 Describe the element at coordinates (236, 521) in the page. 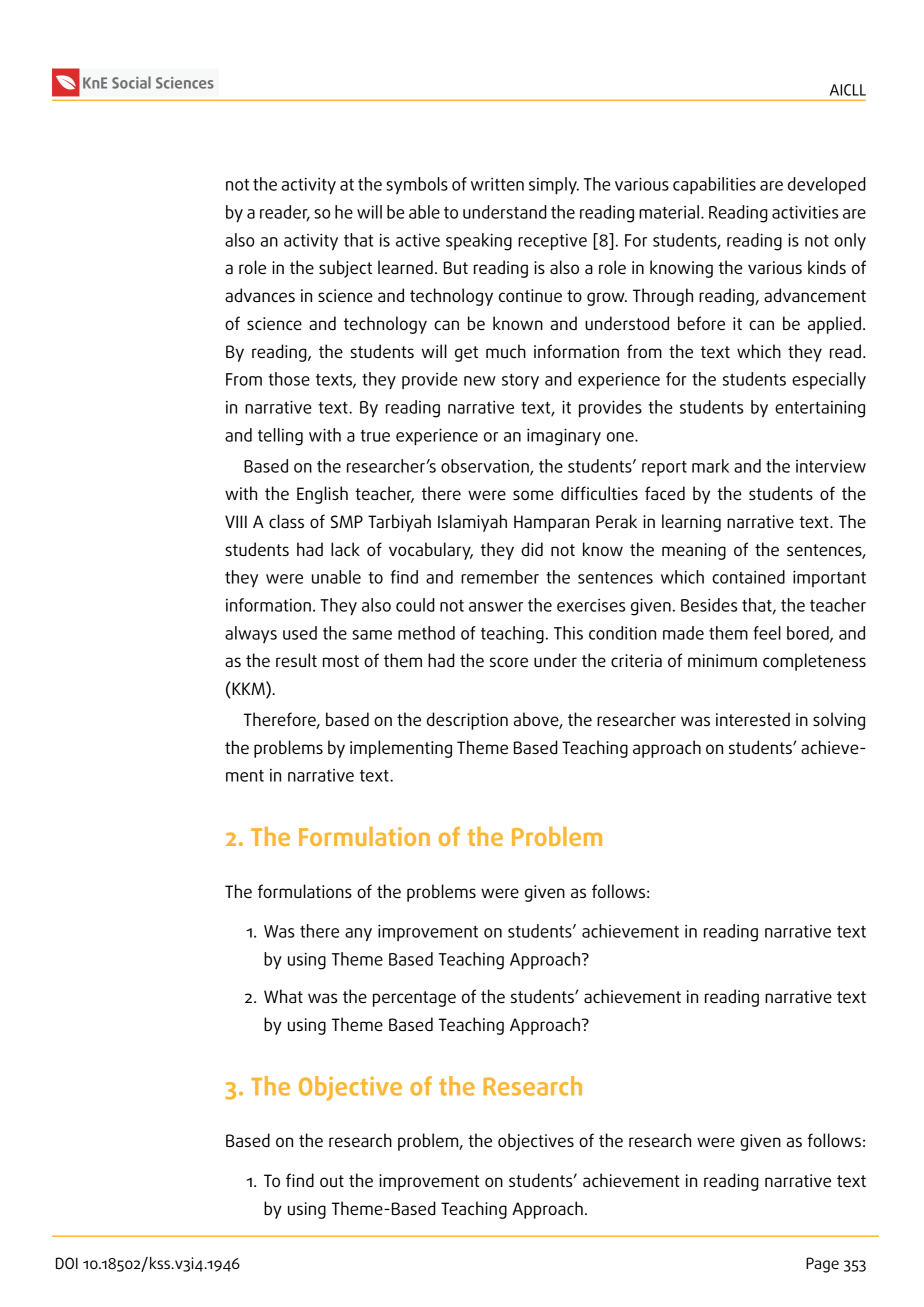

I see `VIII` at that location.
